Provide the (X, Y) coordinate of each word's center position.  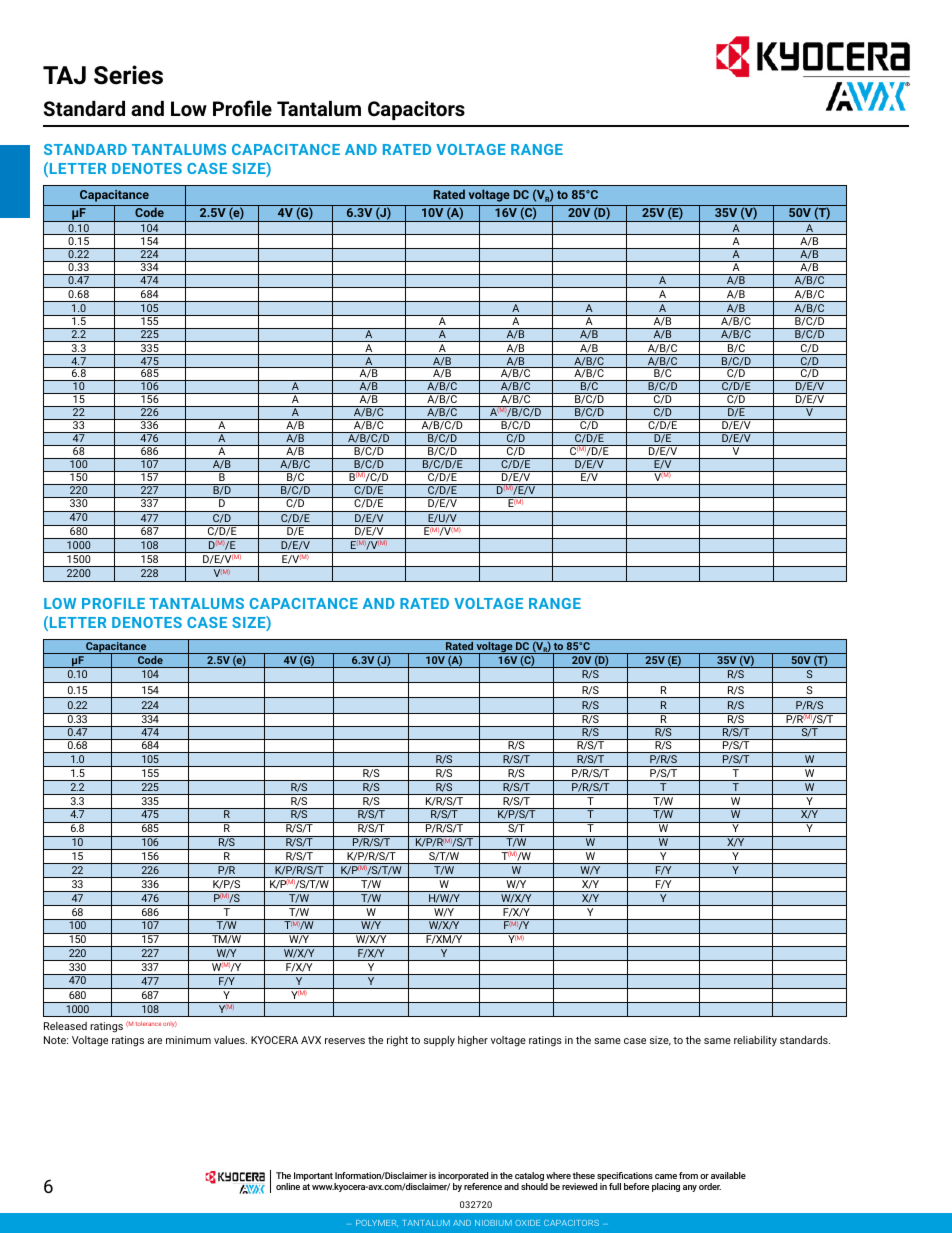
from (688, 1175)
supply (439, 1041)
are (155, 1041)
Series (128, 75)
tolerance (148, 1023)
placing (666, 1187)
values (230, 1040)
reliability (755, 1041)
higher (473, 1041)
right (397, 1041)
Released (65, 1026)
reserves (345, 1041)
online (288, 1186)
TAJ (64, 75)
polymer (377, 1223)
